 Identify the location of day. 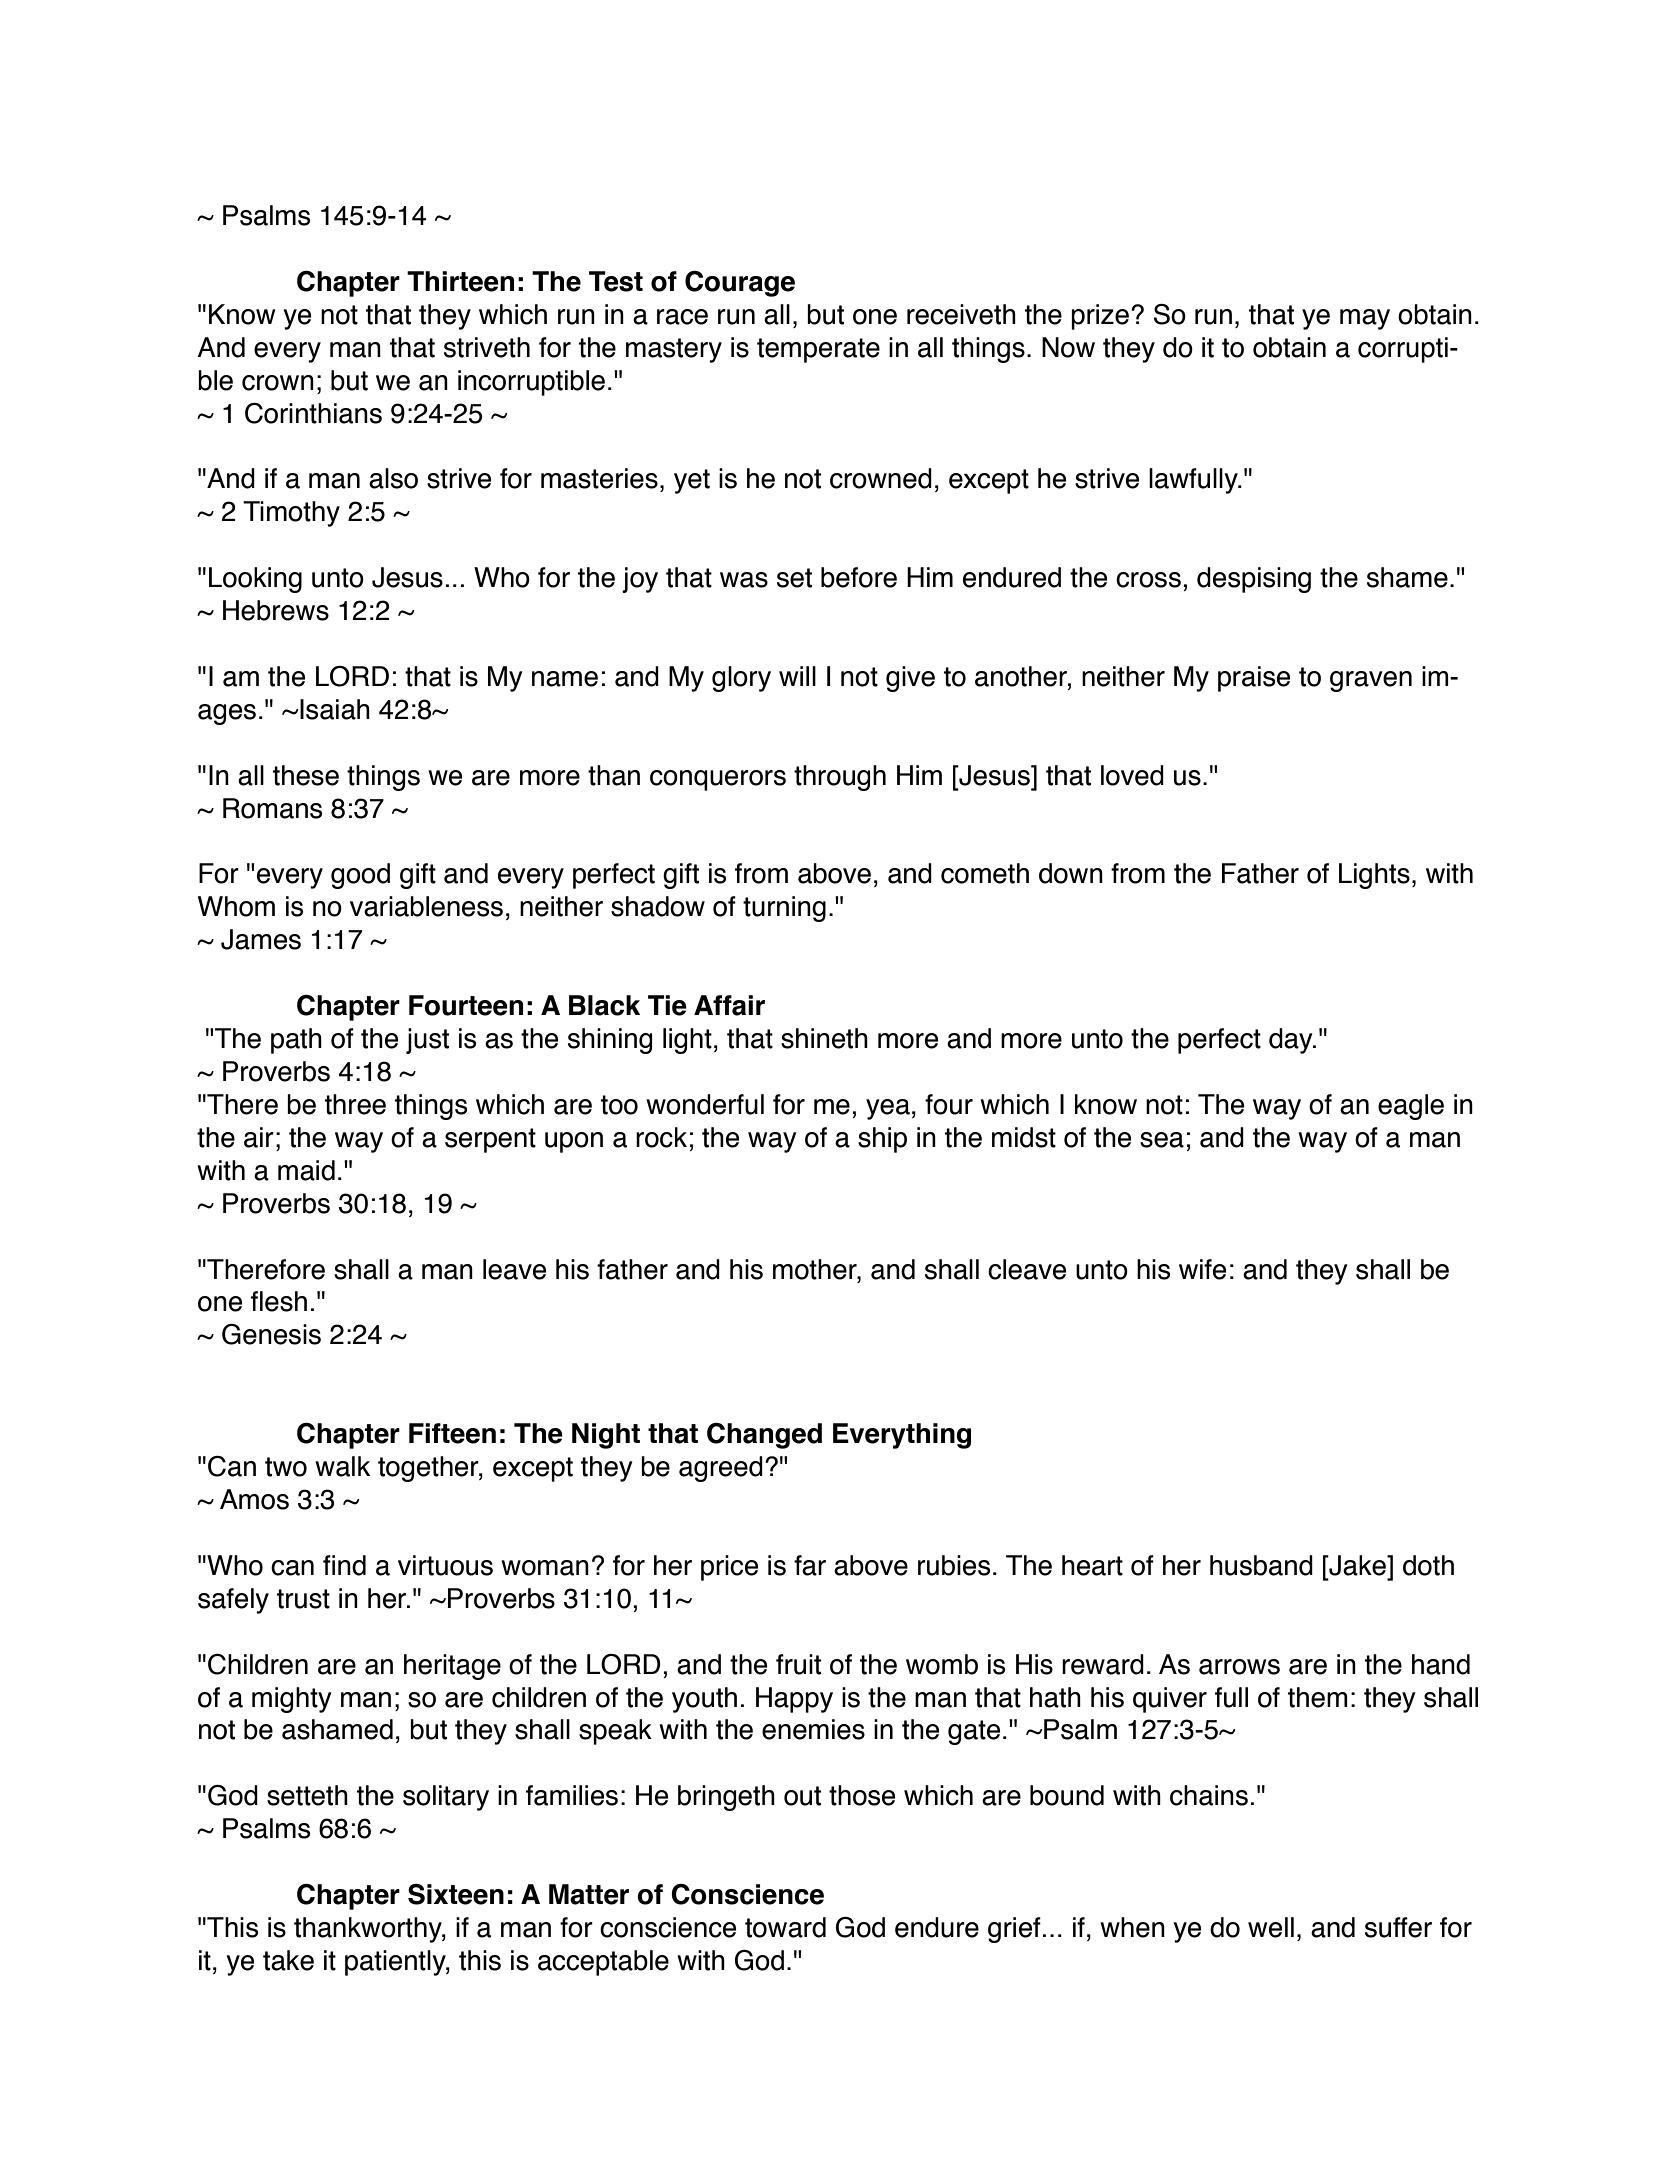
(1292, 1041).
